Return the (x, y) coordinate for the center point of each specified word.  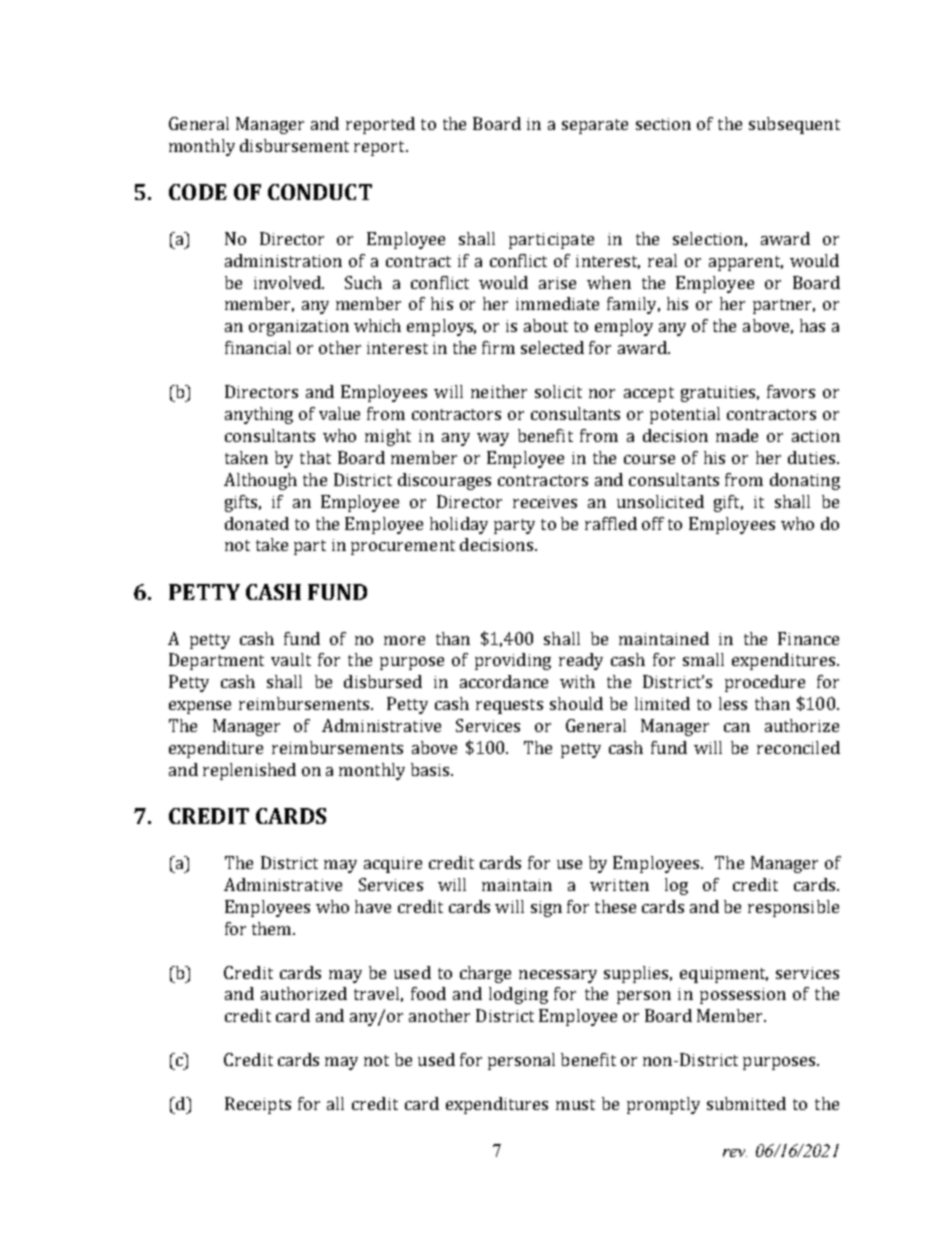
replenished (249, 771)
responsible (793, 908)
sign (546, 909)
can (737, 727)
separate (595, 126)
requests (509, 706)
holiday (459, 525)
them (273, 928)
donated (257, 523)
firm (498, 347)
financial (258, 347)
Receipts (258, 1105)
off (653, 523)
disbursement (294, 145)
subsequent (794, 125)
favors (791, 391)
